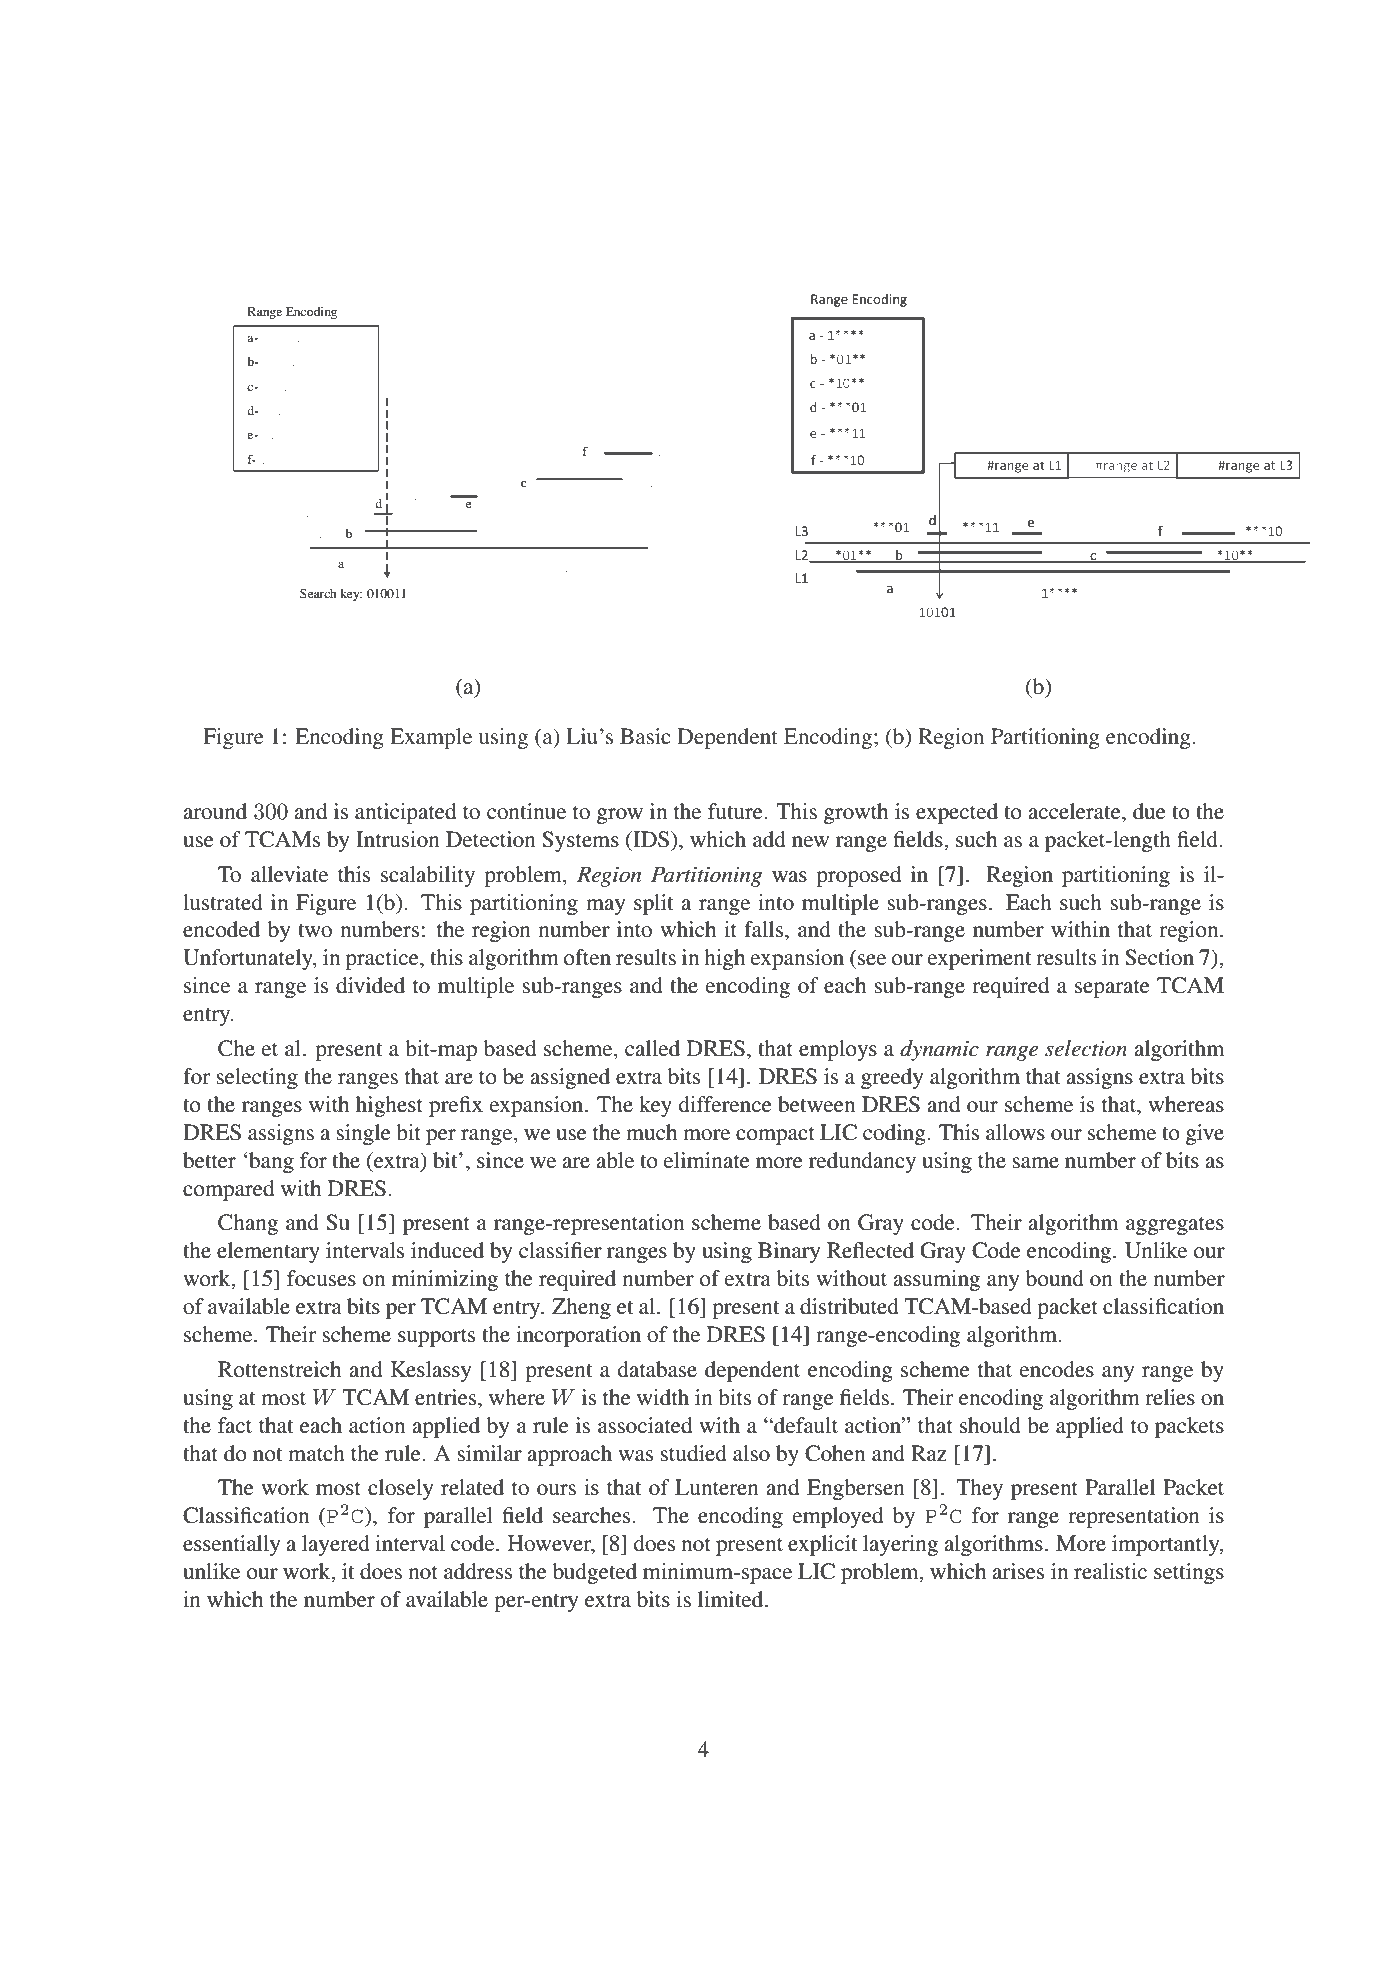 This image has width=1388, height=1965. I want to click on Example, so click(431, 738).
